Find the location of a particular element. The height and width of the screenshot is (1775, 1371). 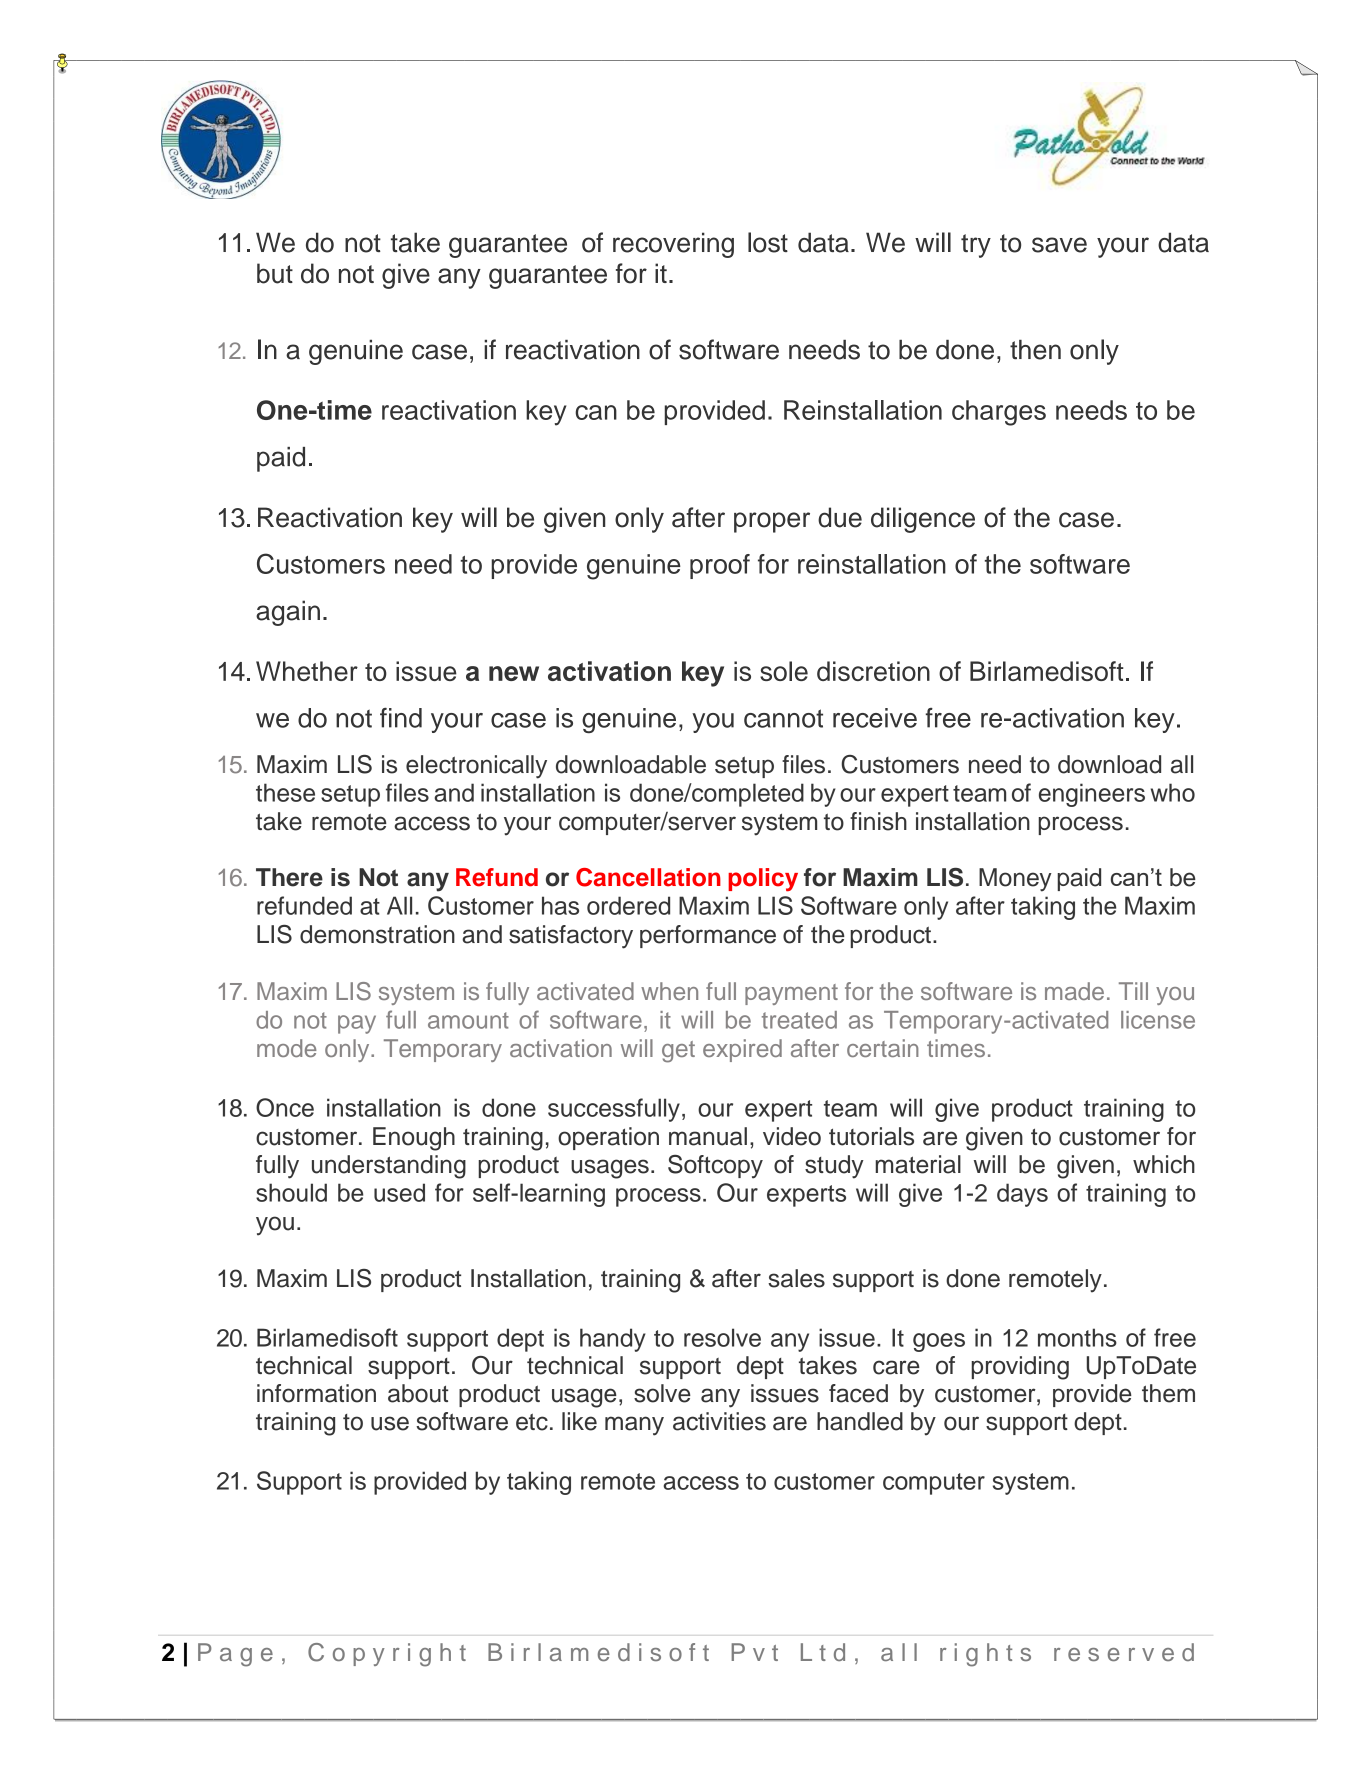

again is located at coordinates (288, 613).
